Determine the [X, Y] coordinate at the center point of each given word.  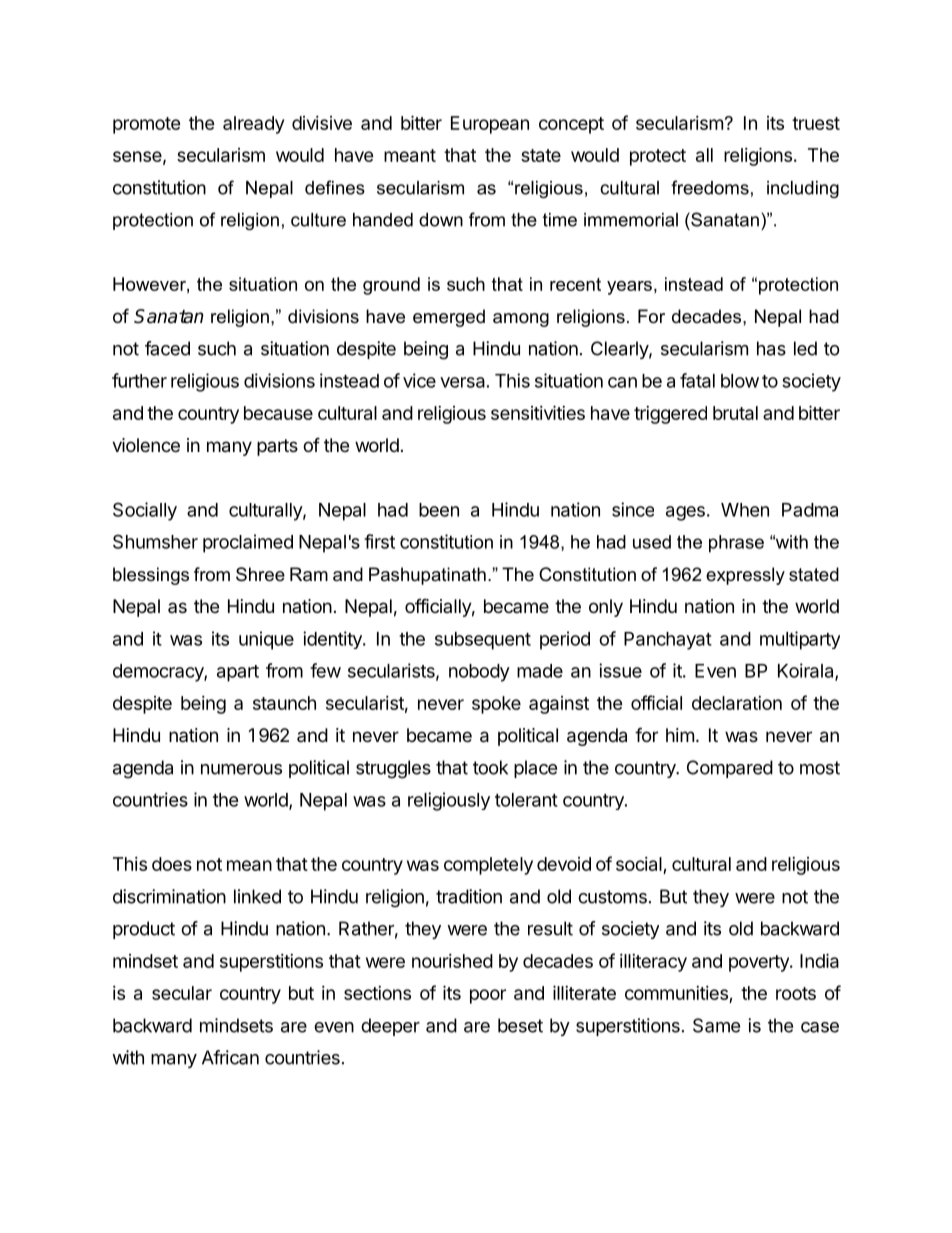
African [230, 1057]
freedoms [710, 187]
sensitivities [538, 412]
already [253, 125]
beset [520, 1025]
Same [716, 1025]
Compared [730, 769]
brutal [735, 413]
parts [277, 447]
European [490, 125]
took [490, 767]
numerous [241, 769]
